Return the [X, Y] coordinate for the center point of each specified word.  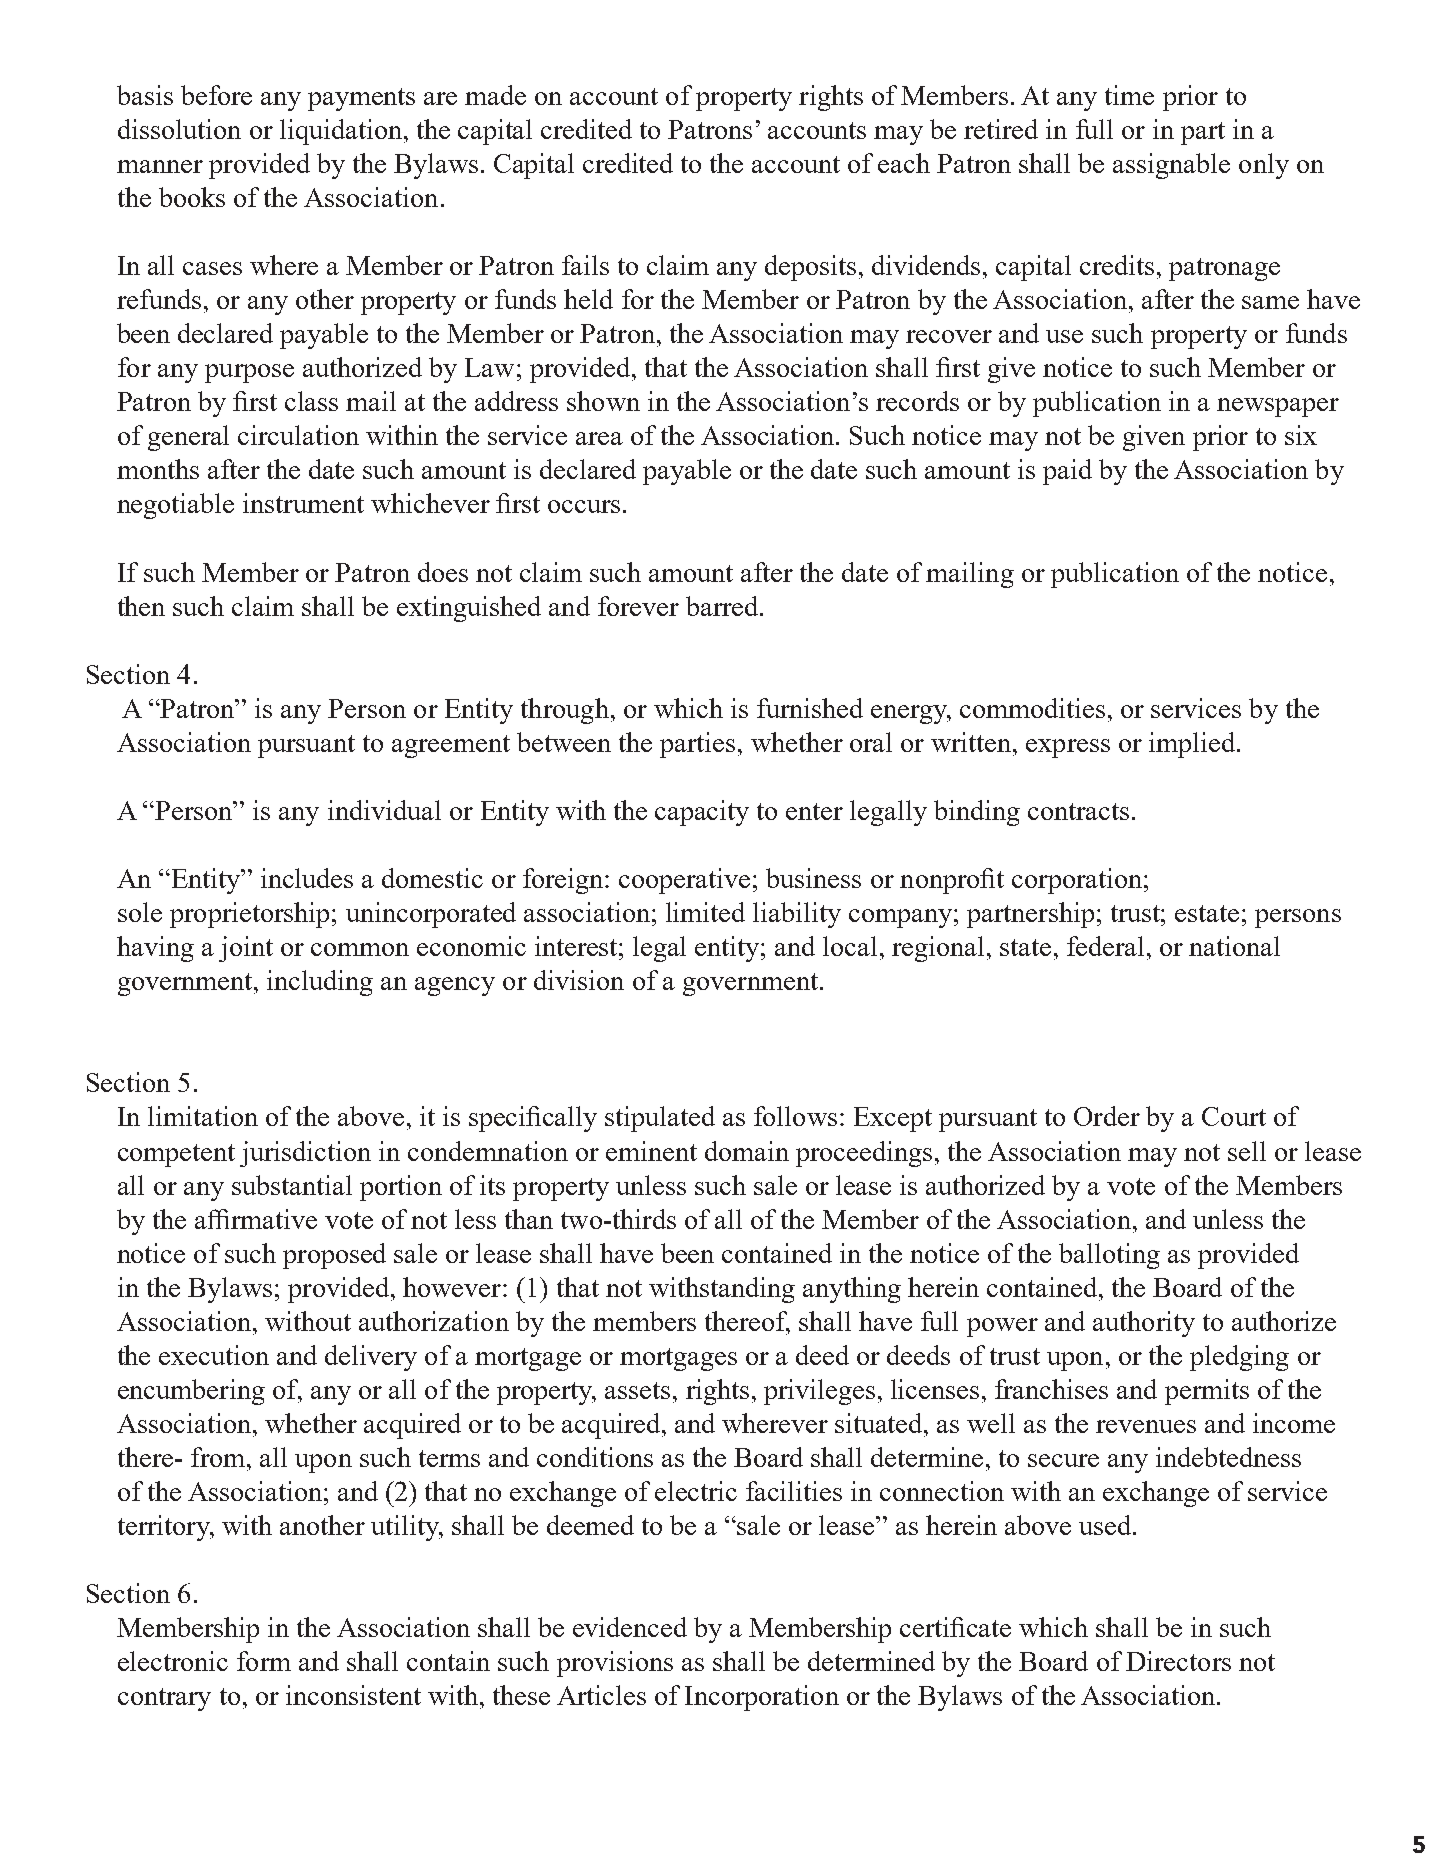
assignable [1171, 166]
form [264, 1661]
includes [307, 878]
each [904, 163]
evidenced [630, 1627]
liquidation [342, 132]
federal [1105, 946]
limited [705, 912]
